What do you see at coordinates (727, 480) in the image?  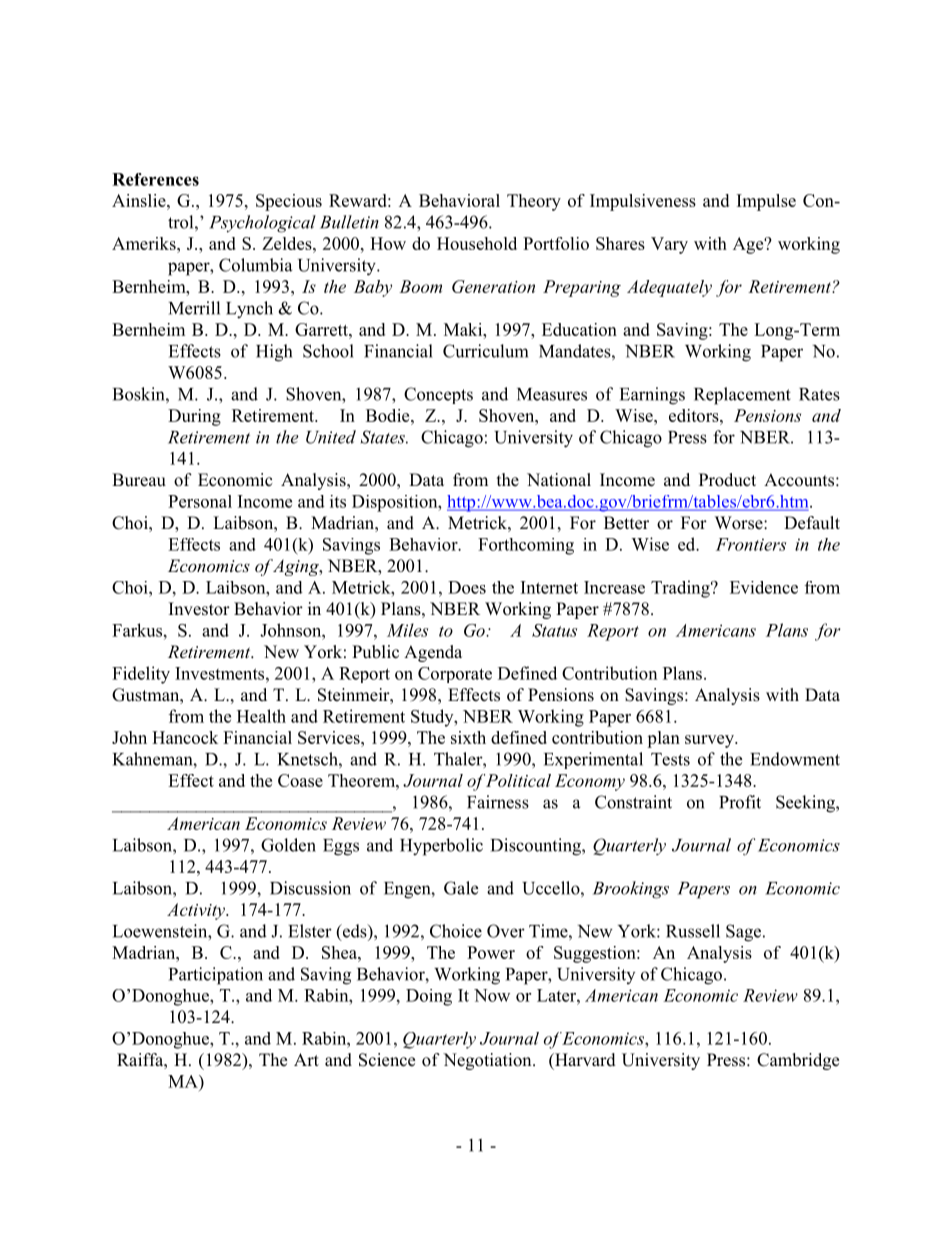 I see `Product` at bounding box center [727, 480].
